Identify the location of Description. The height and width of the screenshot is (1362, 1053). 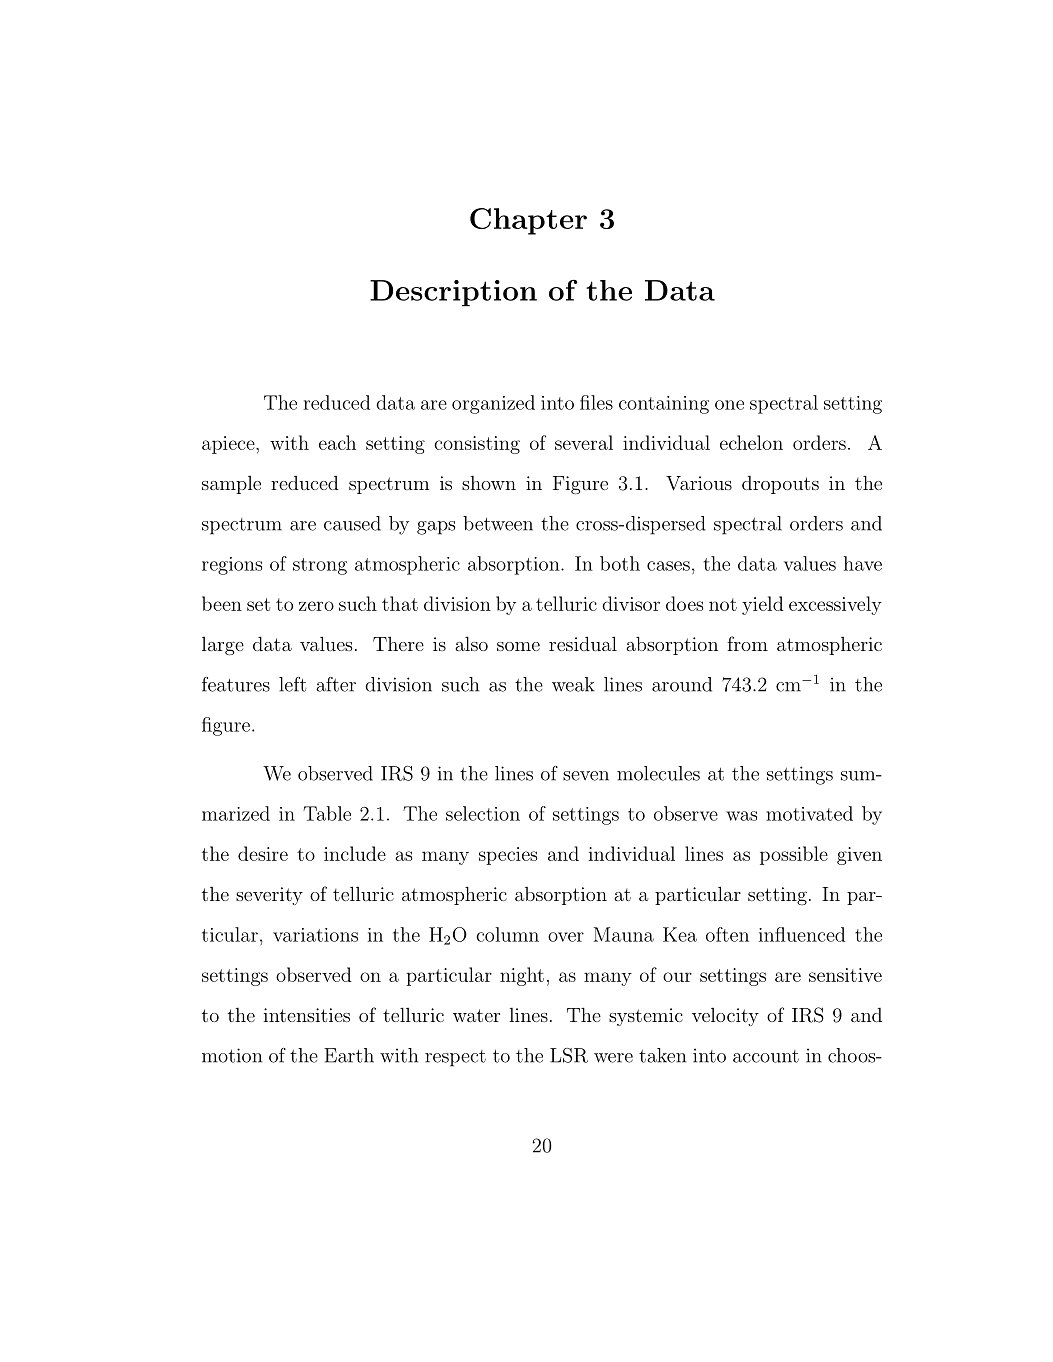
(453, 293).
